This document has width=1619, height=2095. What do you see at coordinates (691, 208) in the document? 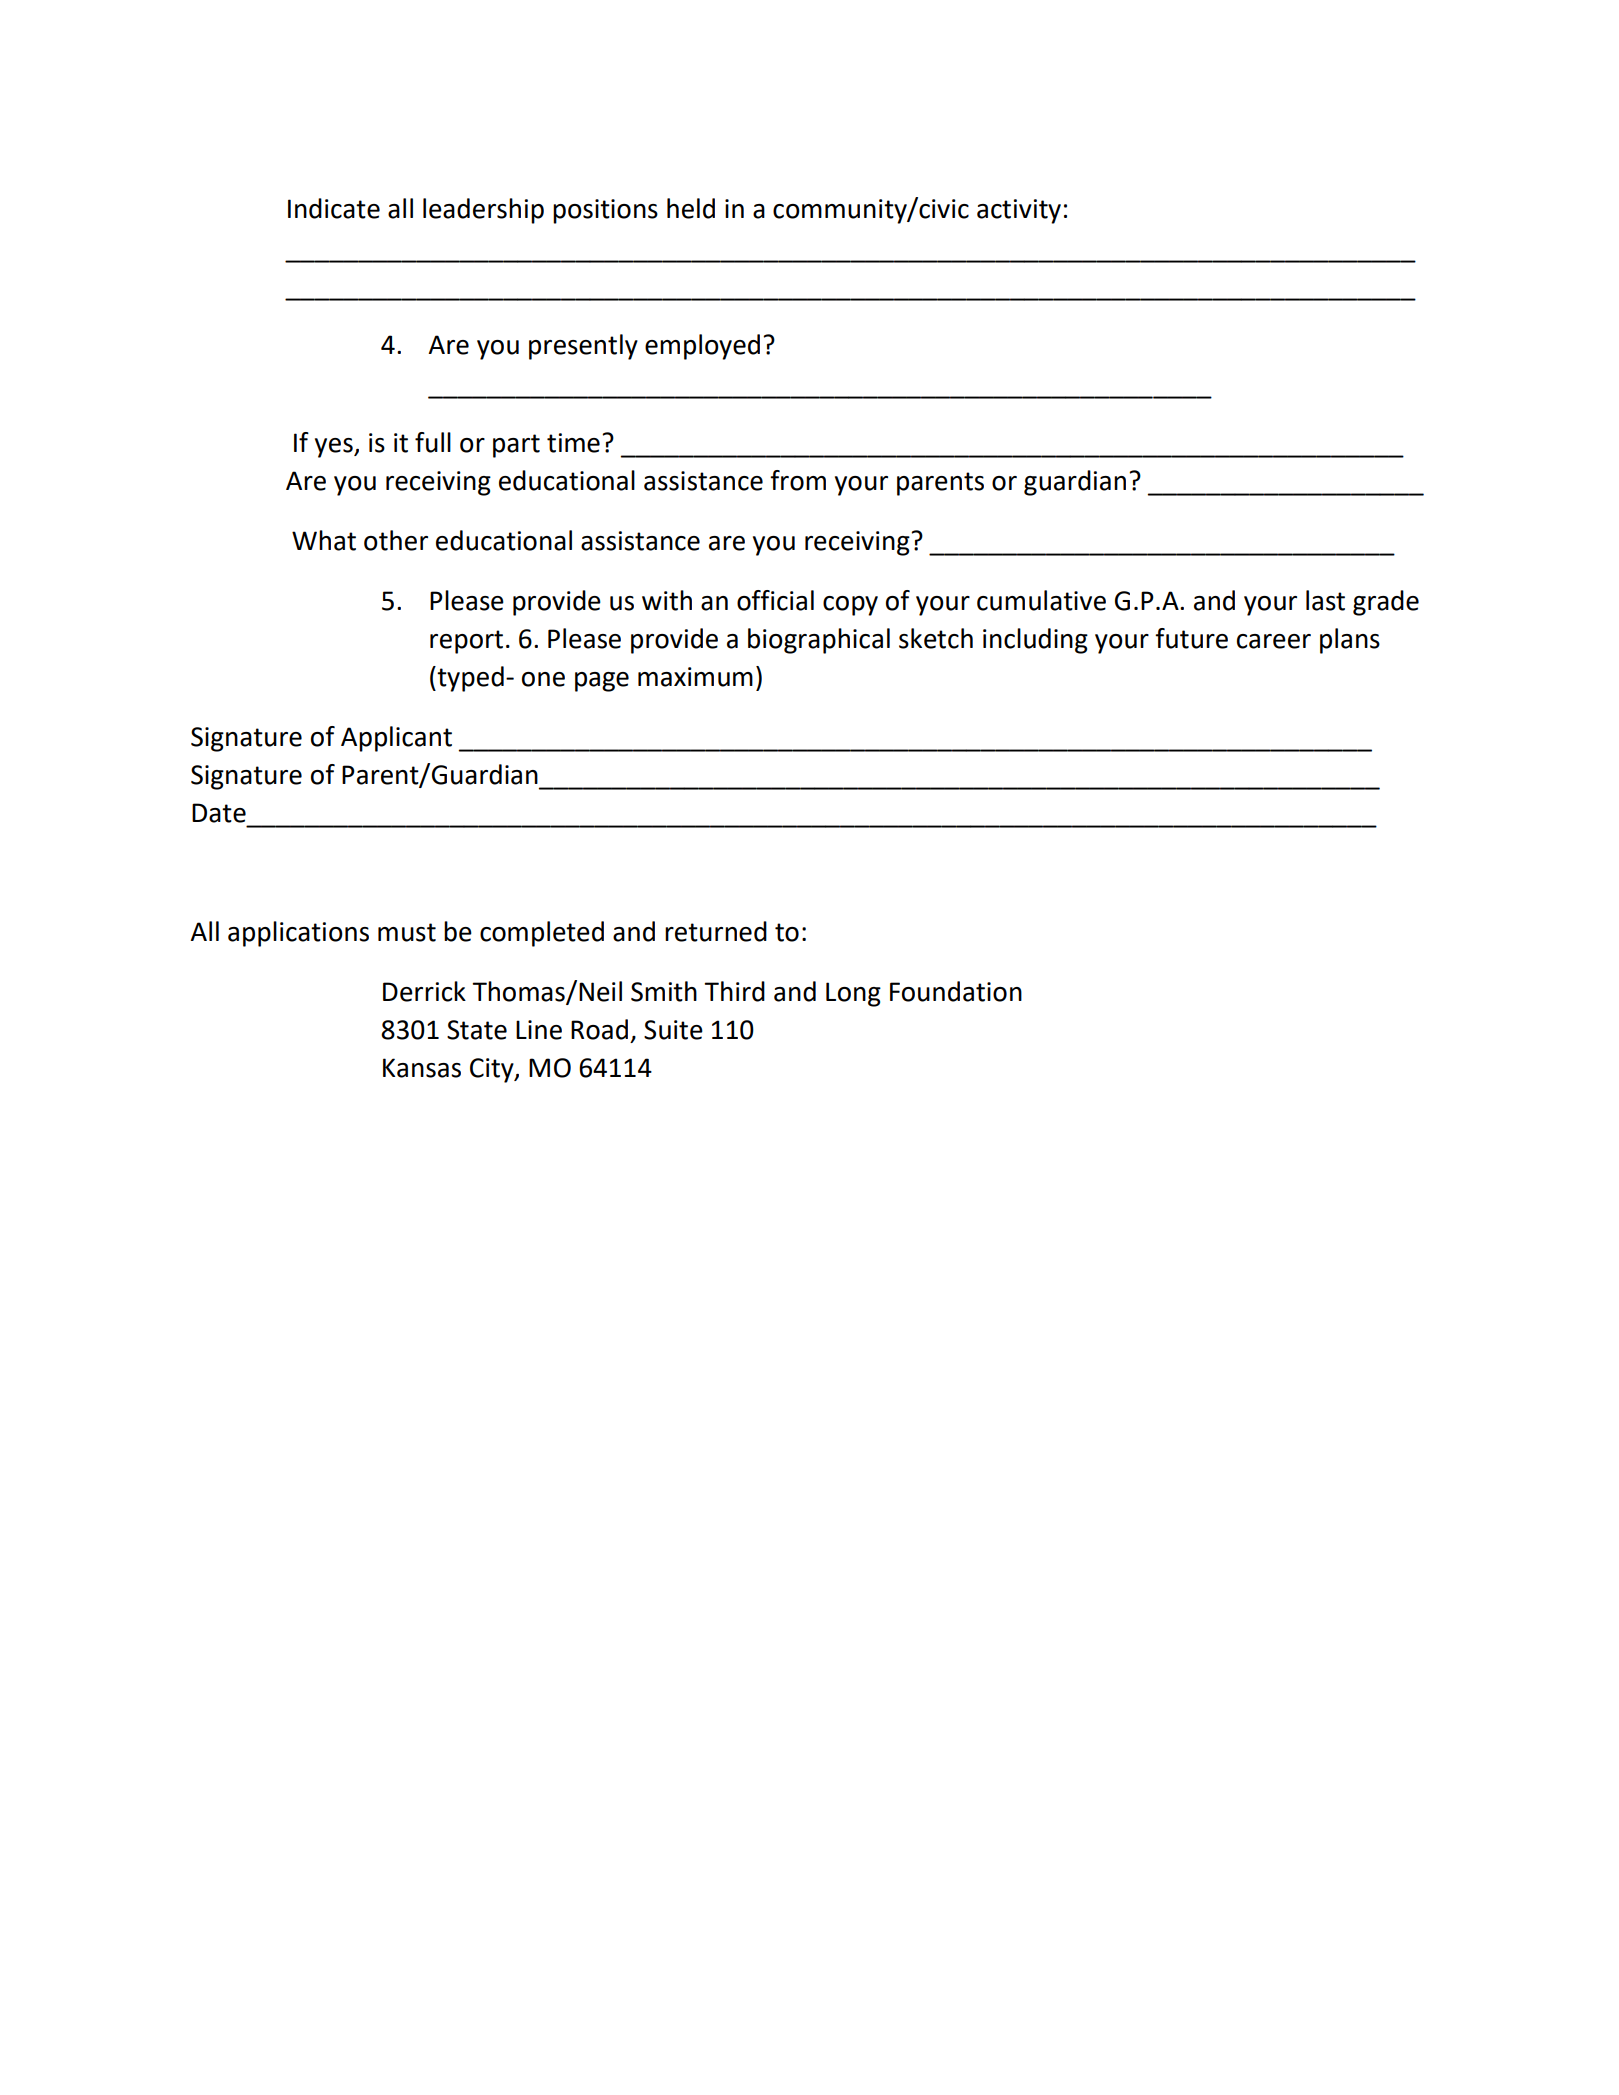
I see `held` at bounding box center [691, 208].
